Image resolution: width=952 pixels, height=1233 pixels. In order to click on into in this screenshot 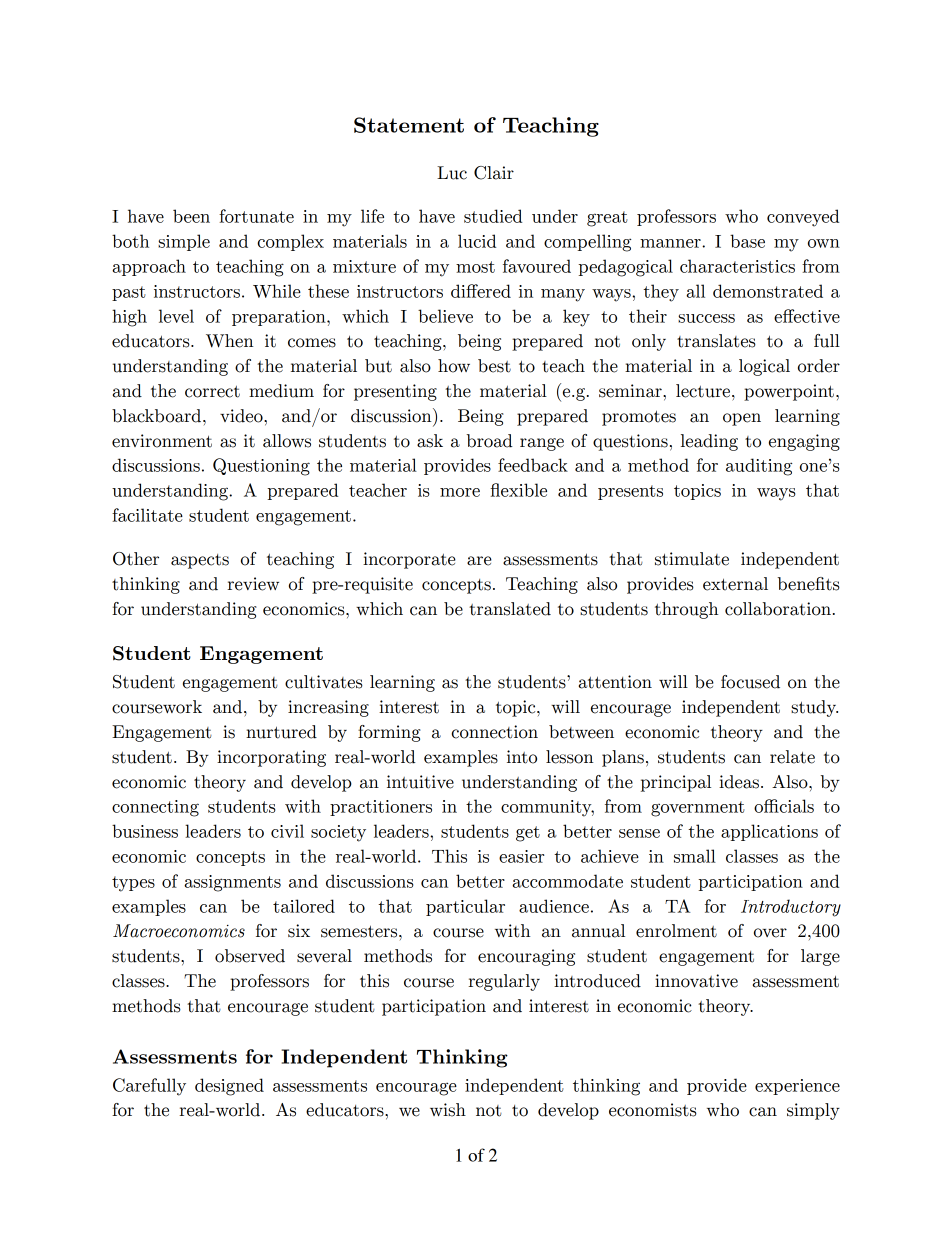, I will do `click(522, 757)`.
